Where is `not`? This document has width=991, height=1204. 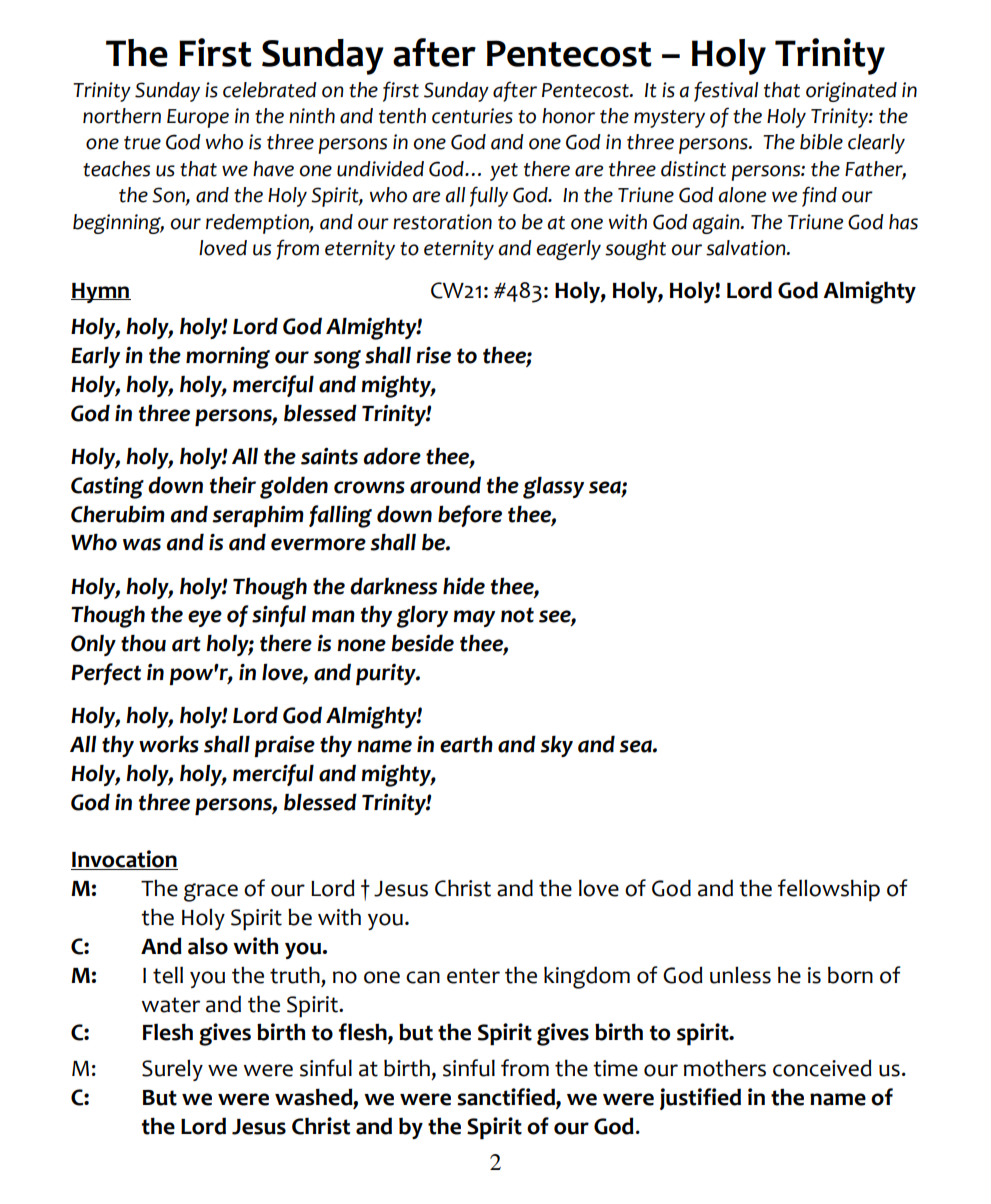 not is located at coordinates (517, 615).
